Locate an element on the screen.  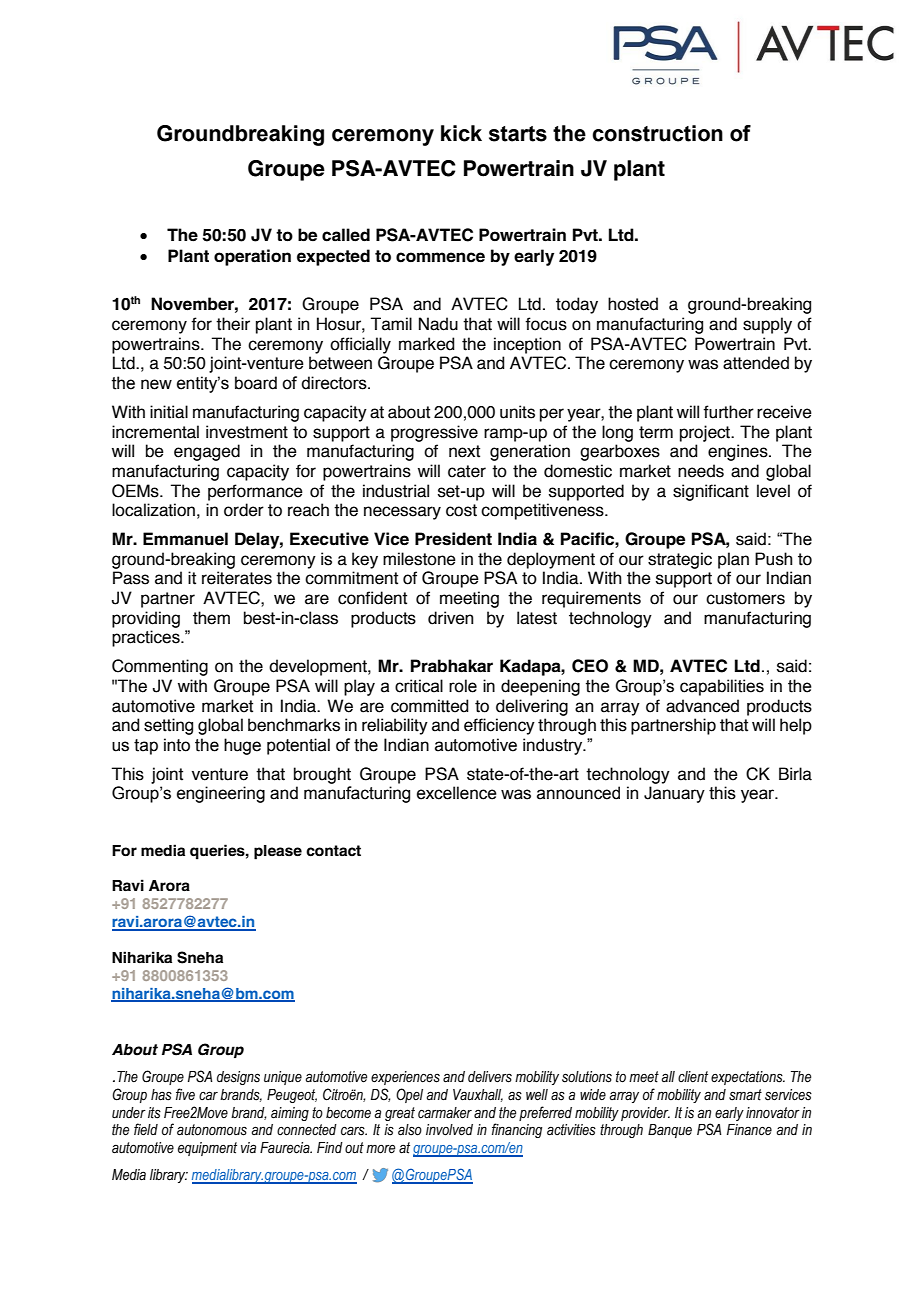
media is located at coordinates (163, 850).
